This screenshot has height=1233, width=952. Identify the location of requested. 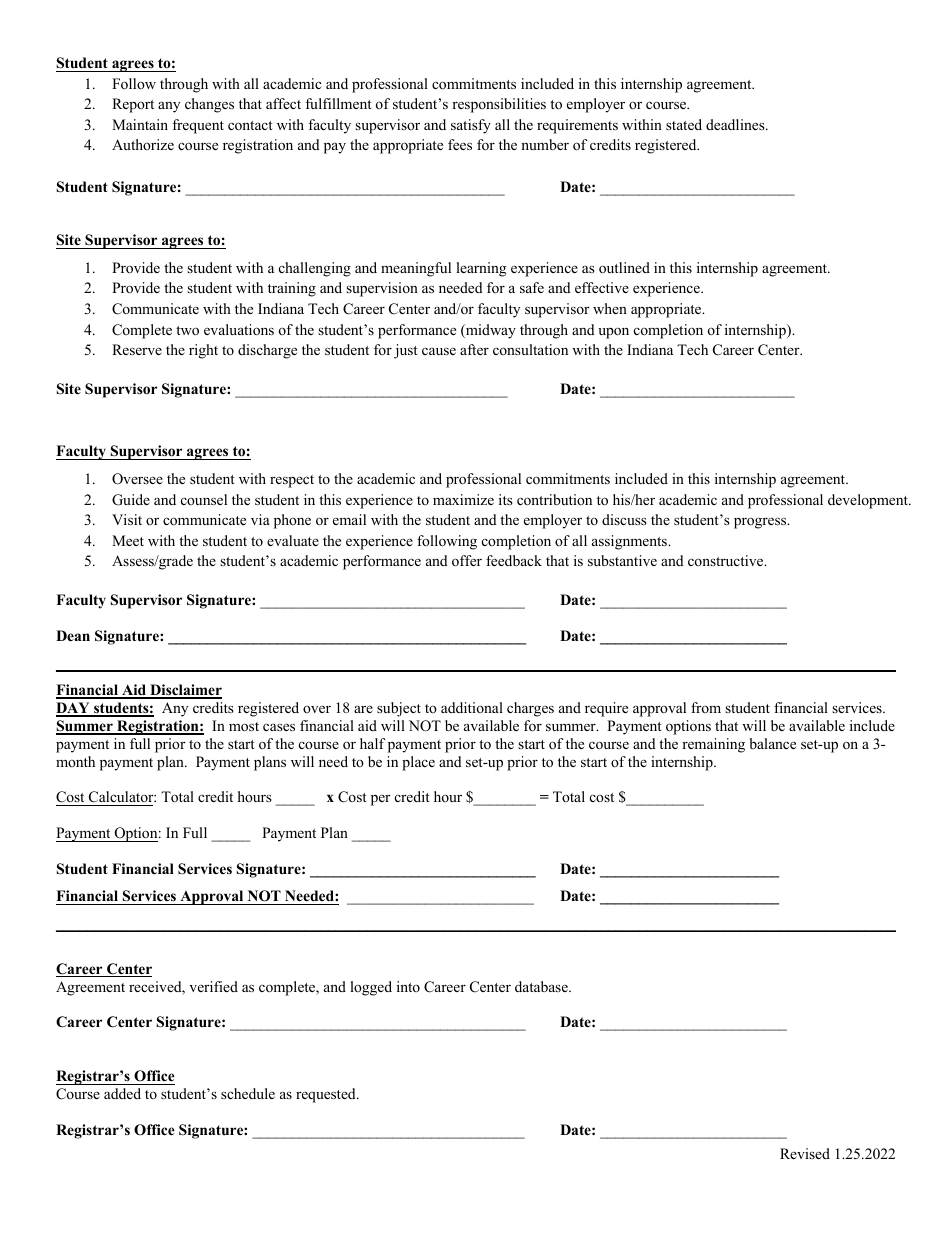
(327, 1095).
